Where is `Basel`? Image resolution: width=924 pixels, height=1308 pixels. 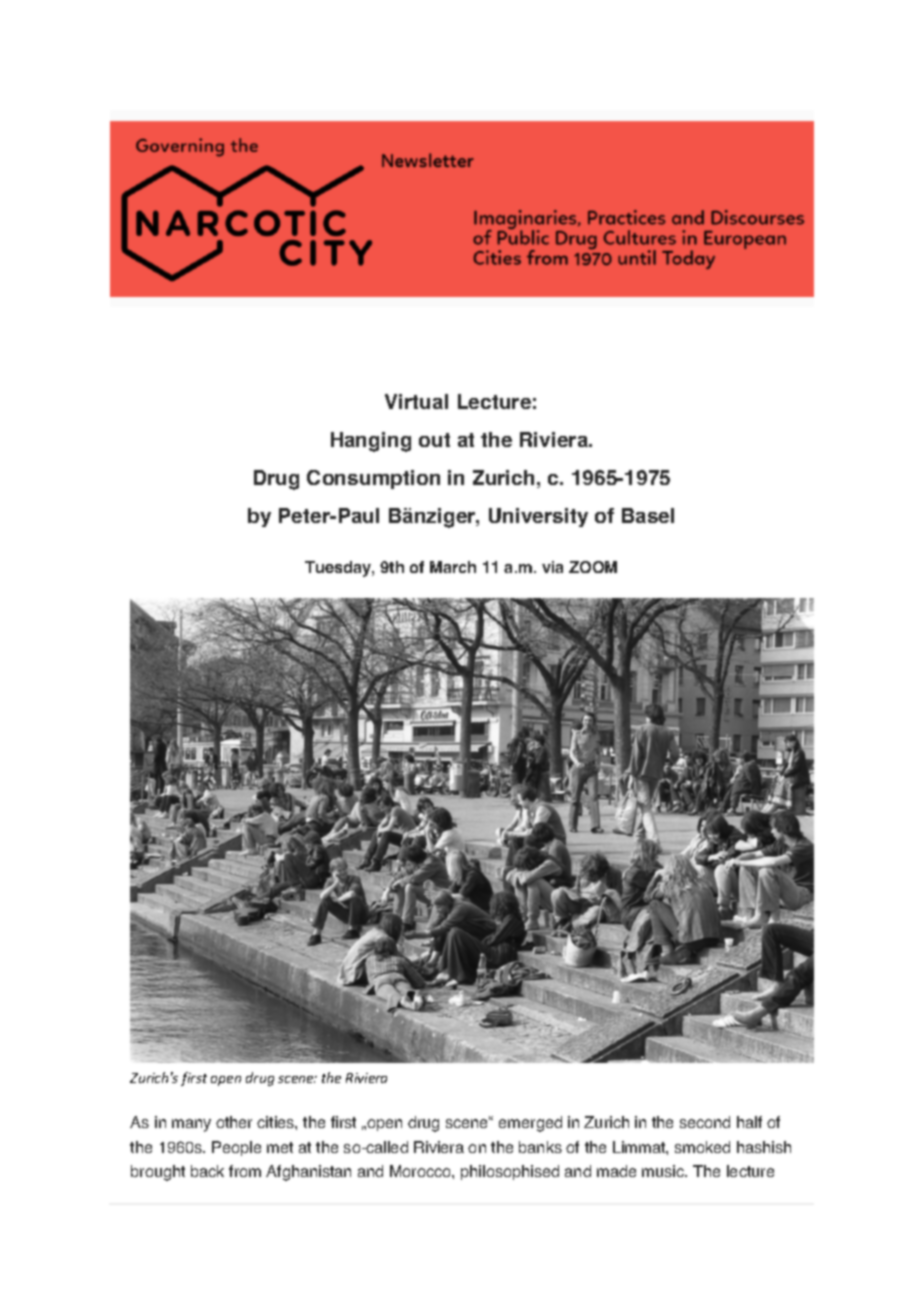
Basel is located at coordinates (648, 515).
